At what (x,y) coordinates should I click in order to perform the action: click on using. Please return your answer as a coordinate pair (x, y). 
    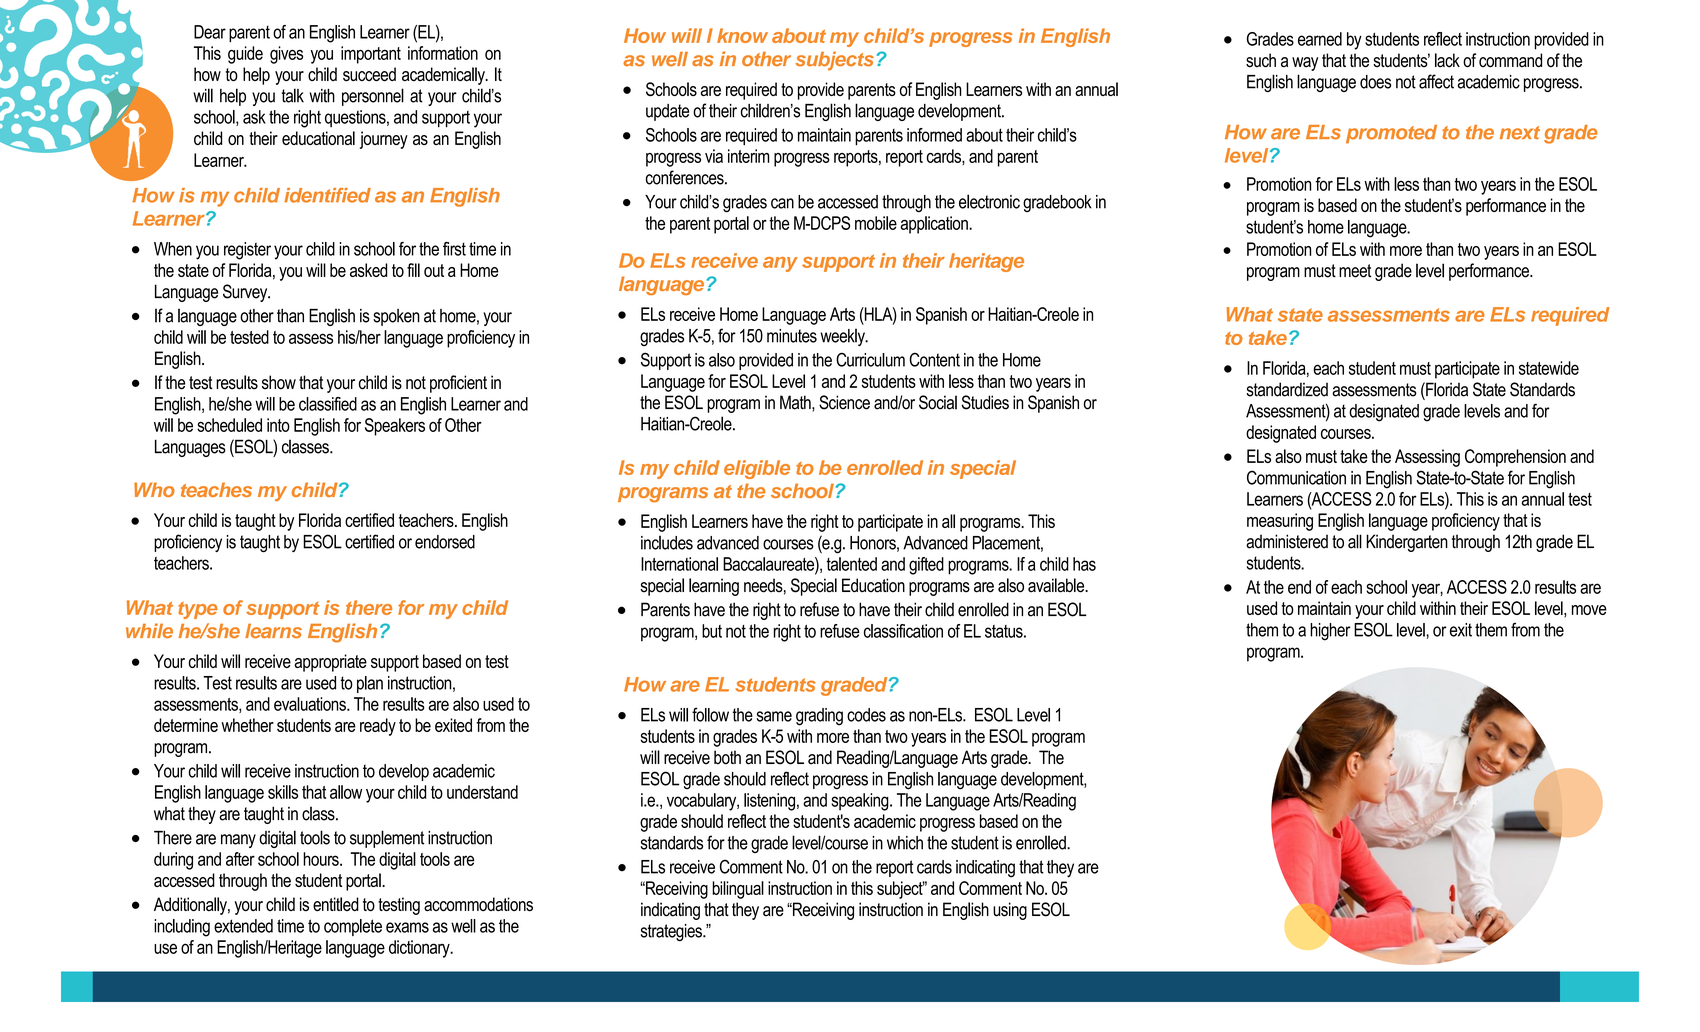
    Looking at the image, I should click on (1010, 911).
